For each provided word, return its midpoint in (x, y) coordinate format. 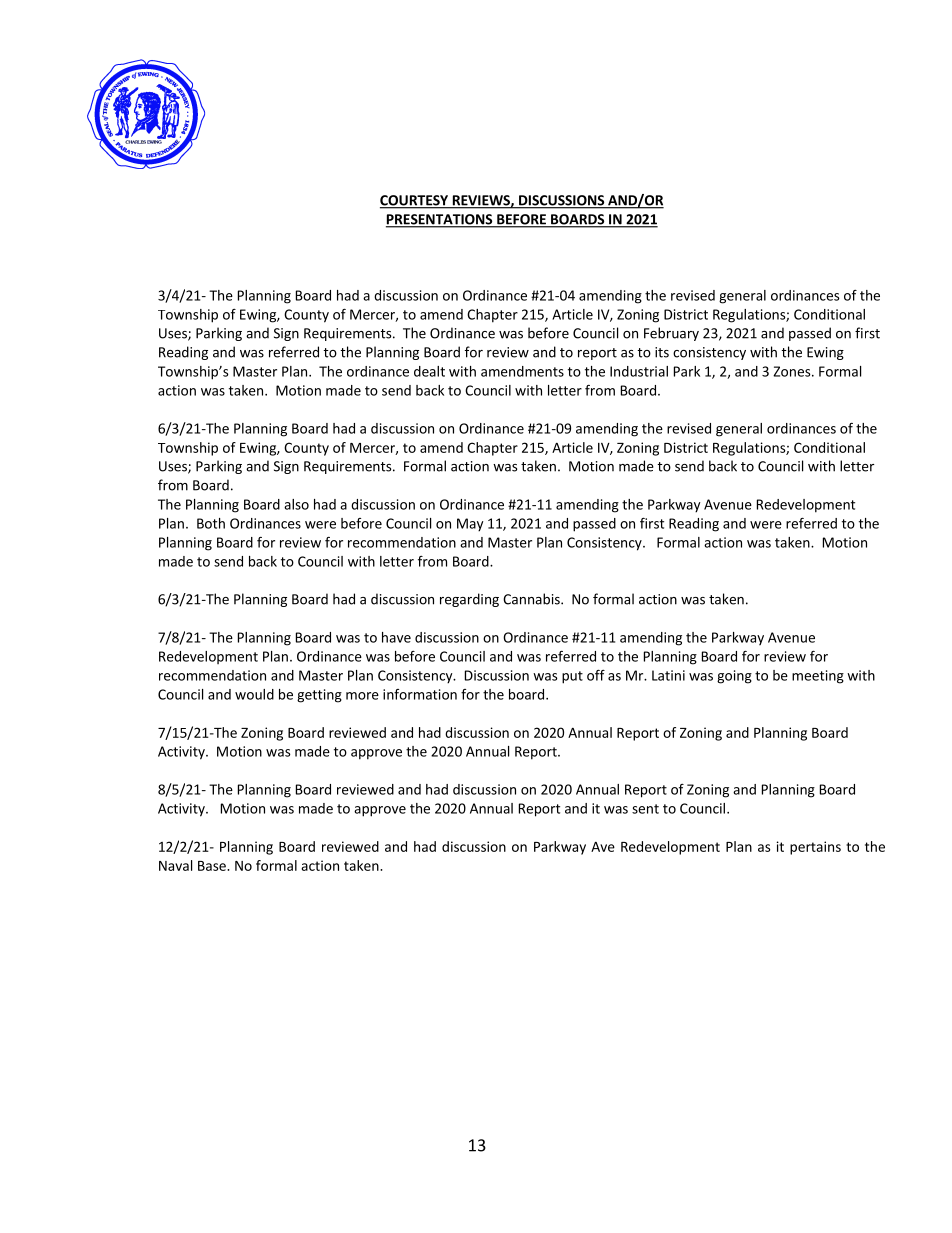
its (662, 352)
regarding (469, 600)
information (420, 694)
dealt (429, 371)
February (671, 334)
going (734, 677)
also (296, 504)
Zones (793, 371)
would (254, 694)
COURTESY (415, 201)
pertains (815, 848)
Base (213, 866)
